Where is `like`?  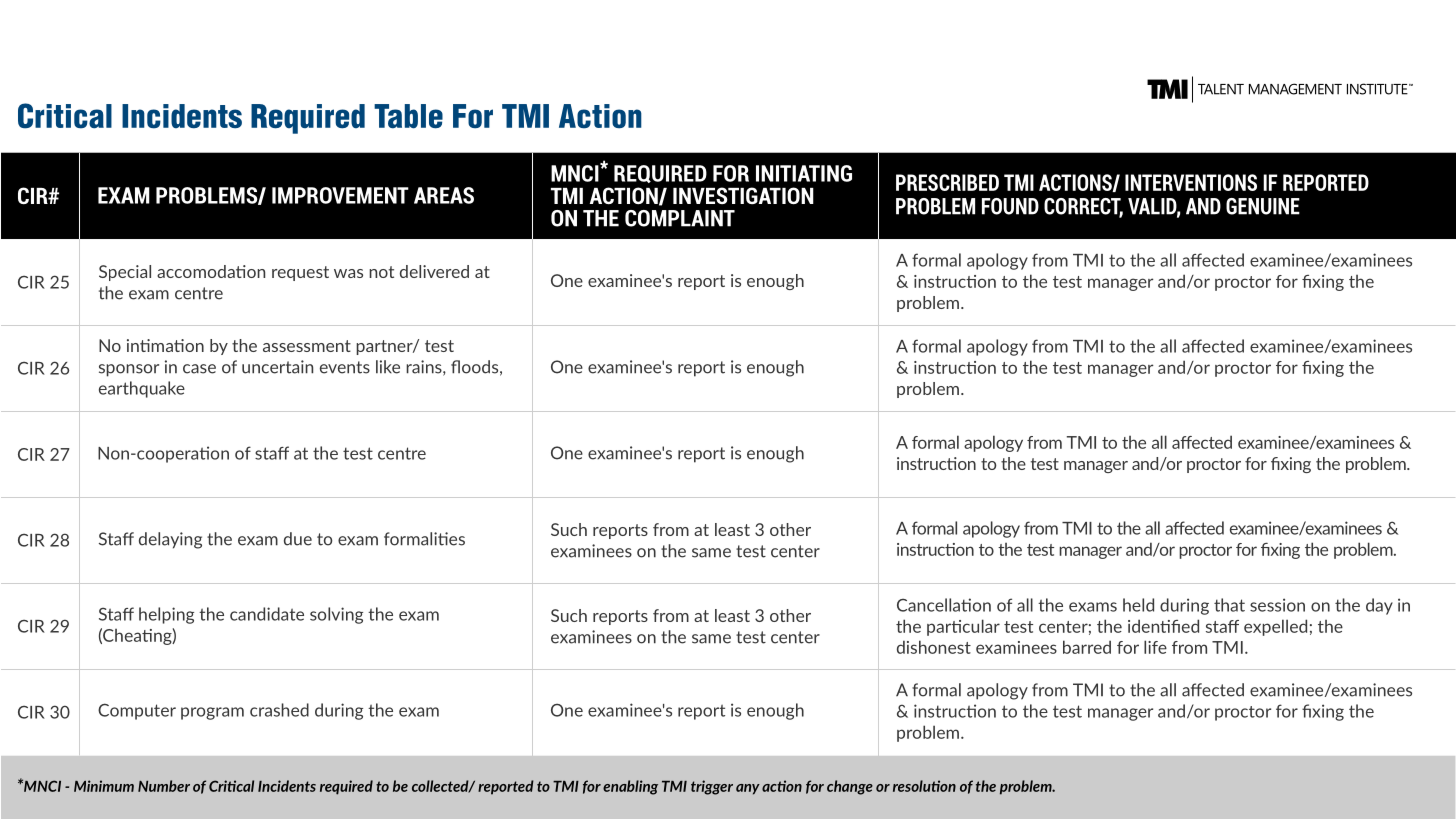
like is located at coordinates (388, 367).
